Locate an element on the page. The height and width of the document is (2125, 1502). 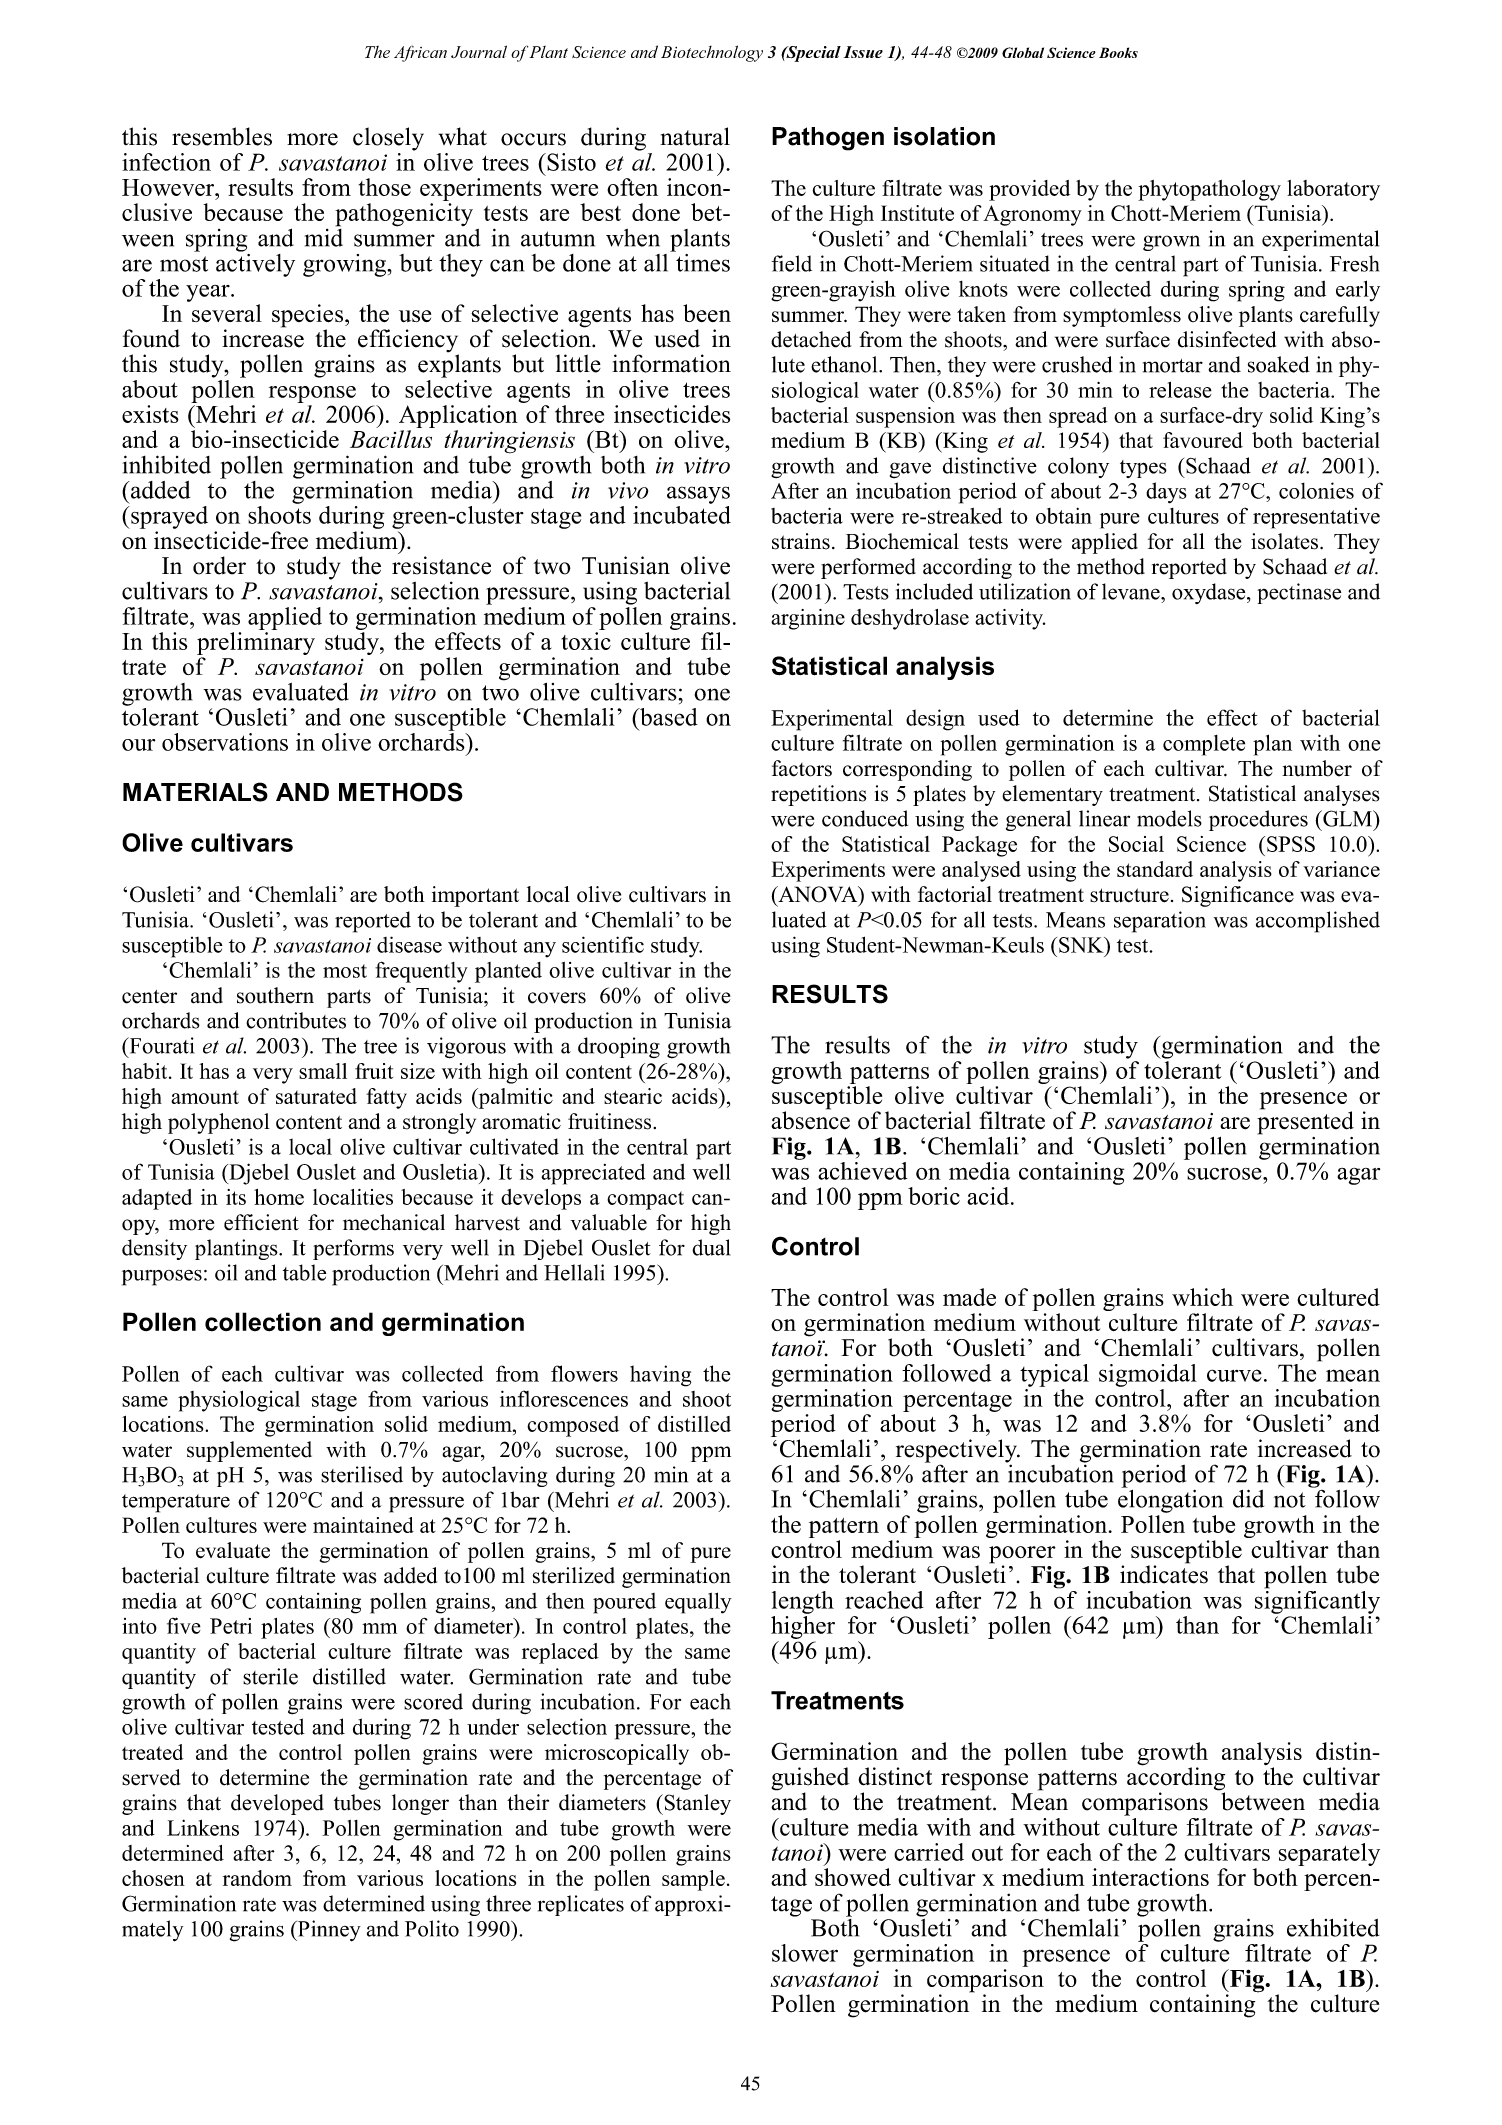
order is located at coordinates (219, 565).
